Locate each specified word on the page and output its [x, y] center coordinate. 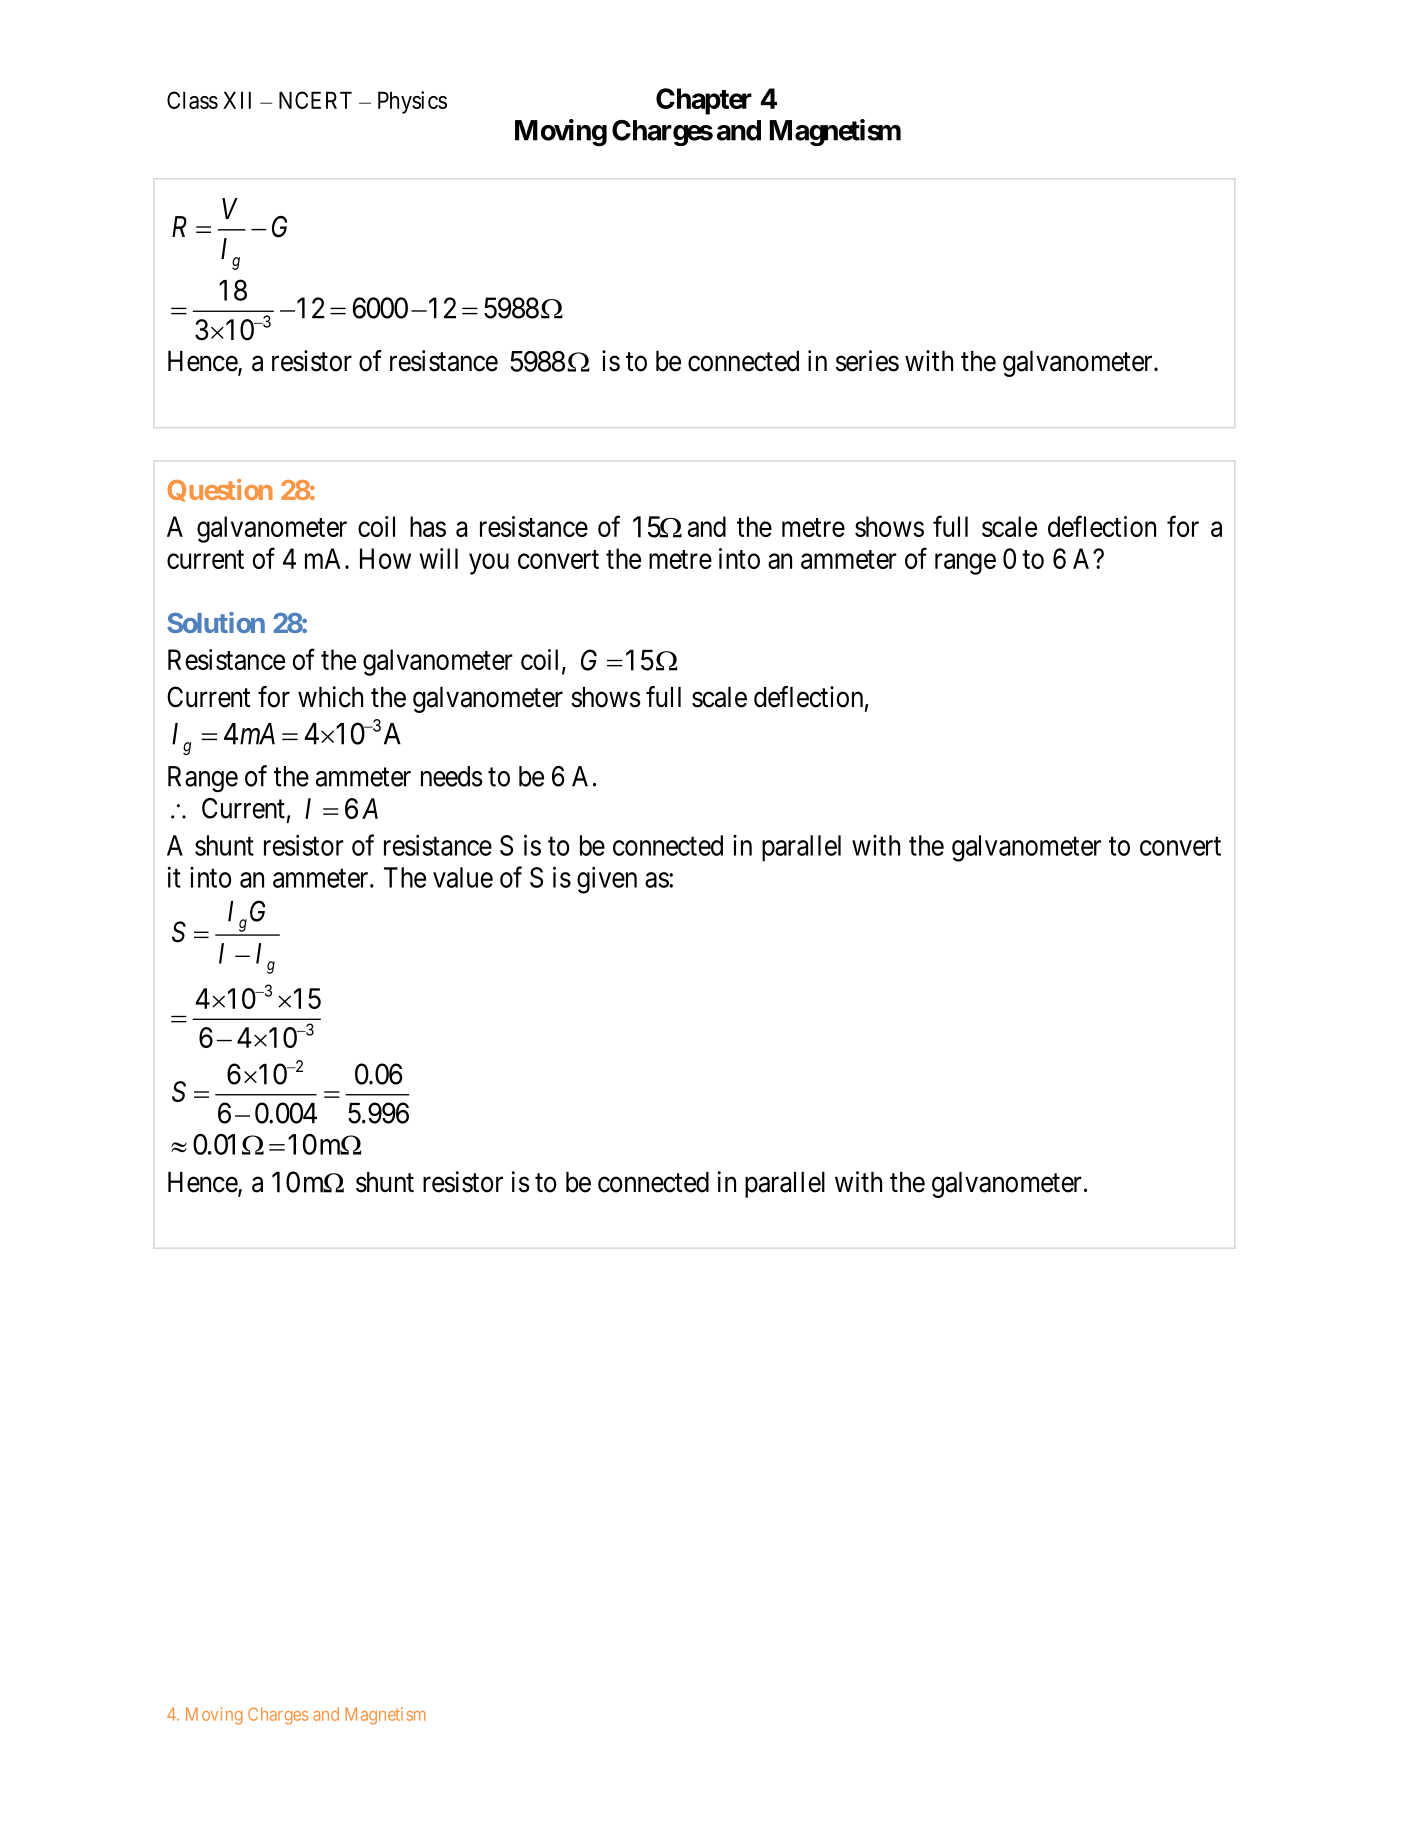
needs [451, 776]
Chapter [704, 101]
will [439, 558]
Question [220, 490]
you [489, 564]
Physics [412, 102]
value [463, 877]
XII [237, 100]
